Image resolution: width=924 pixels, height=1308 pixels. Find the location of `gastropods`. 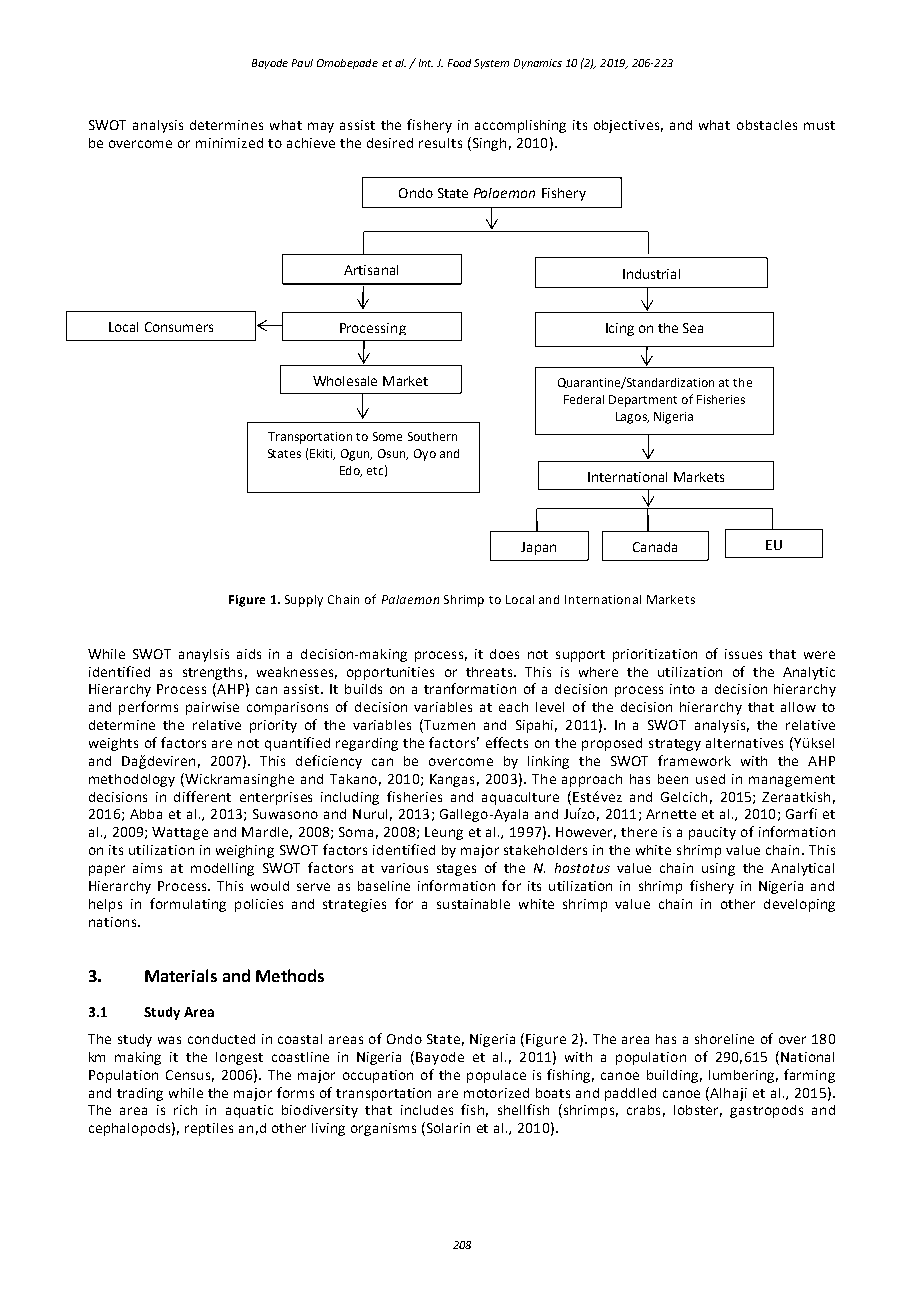

gastropods is located at coordinates (766, 1111).
